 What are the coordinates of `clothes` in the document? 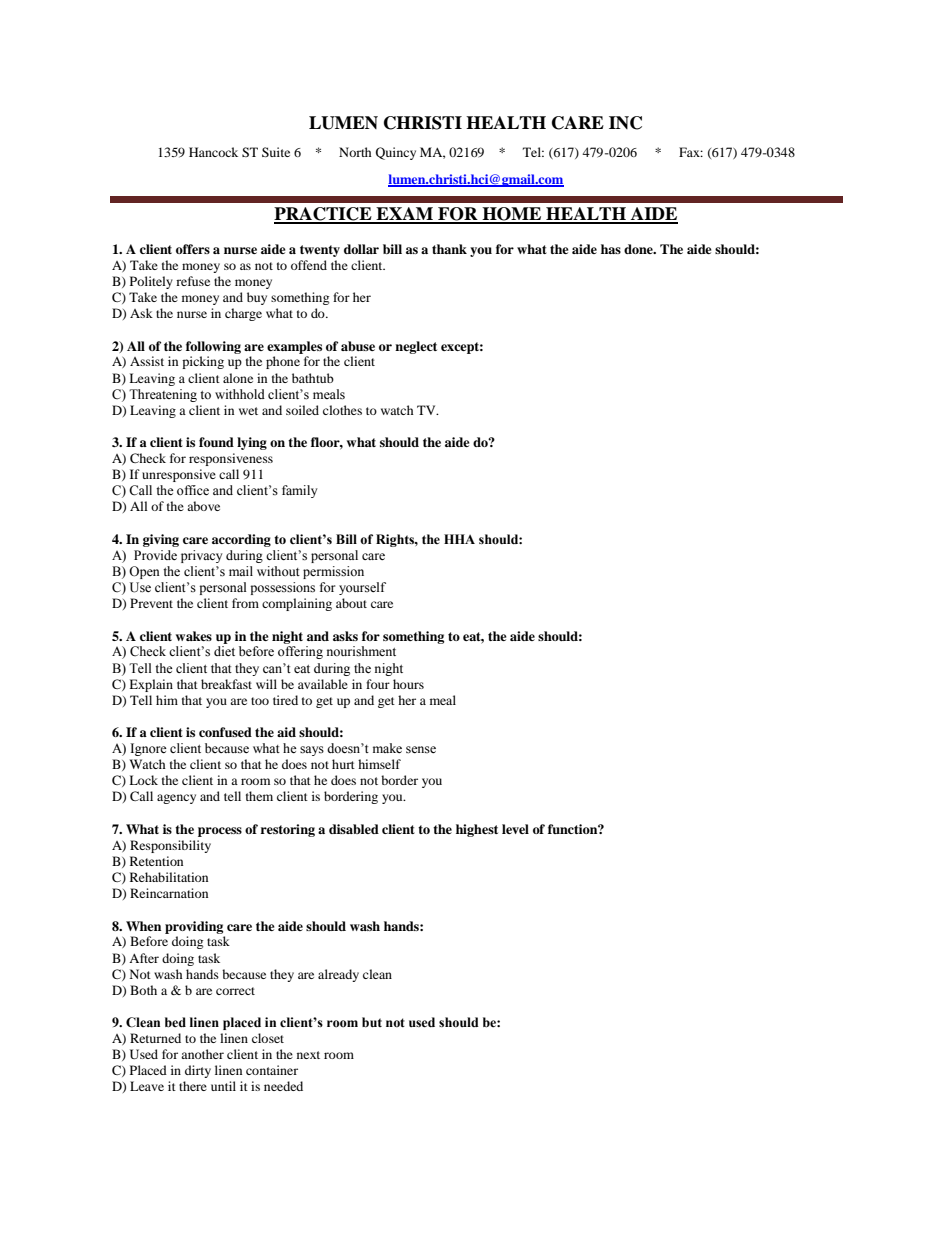 It's located at (342, 410).
